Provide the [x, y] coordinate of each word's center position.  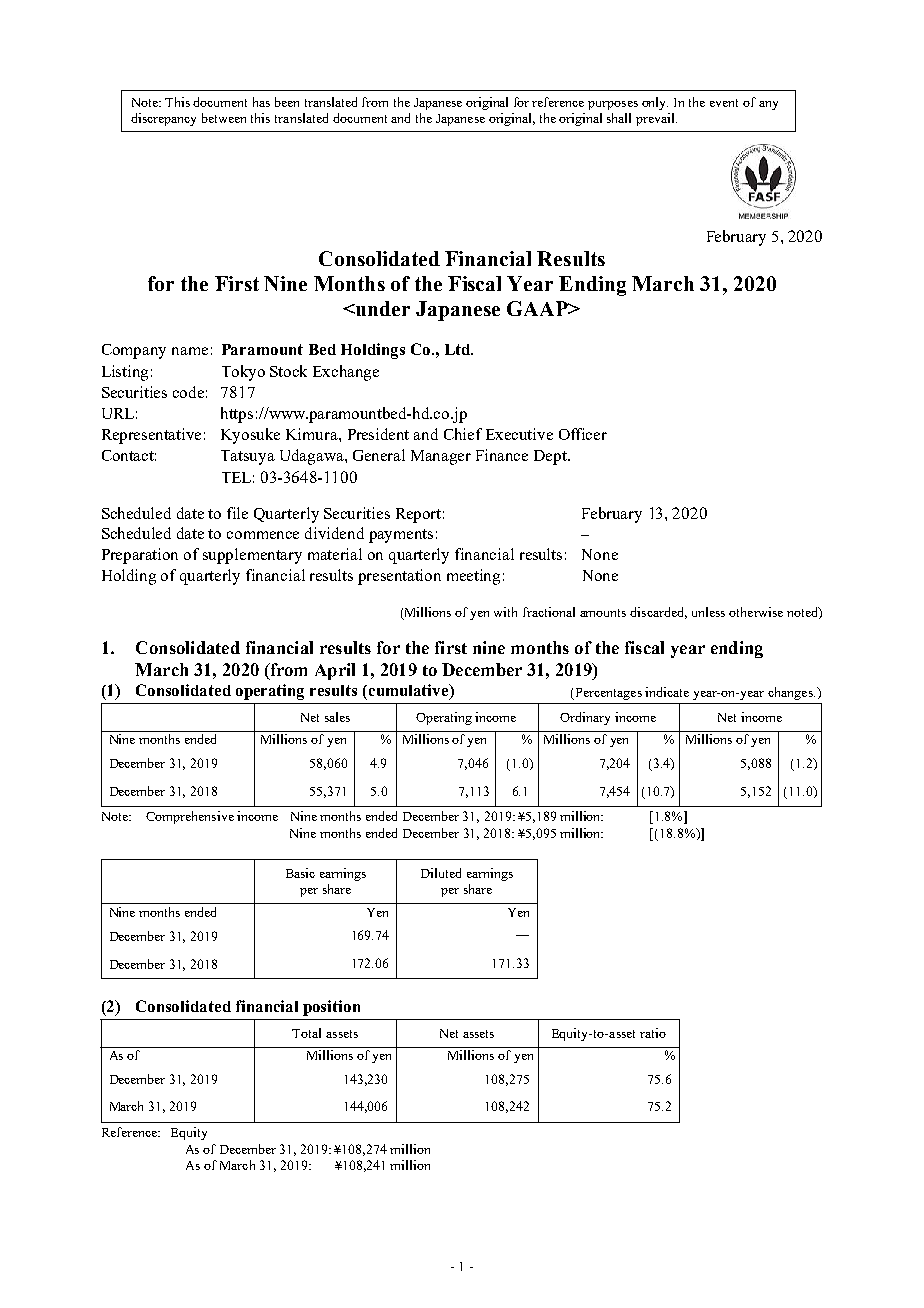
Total [306, 1033]
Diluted [441, 873]
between [224, 118]
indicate [667, 692]
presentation [399, 577]
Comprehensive [190, 817]
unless [708, 612]
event [724, 103]
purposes [613, 105]
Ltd [459, 349]
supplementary [252, 556]
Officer [583, 434]
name [190, 351]
